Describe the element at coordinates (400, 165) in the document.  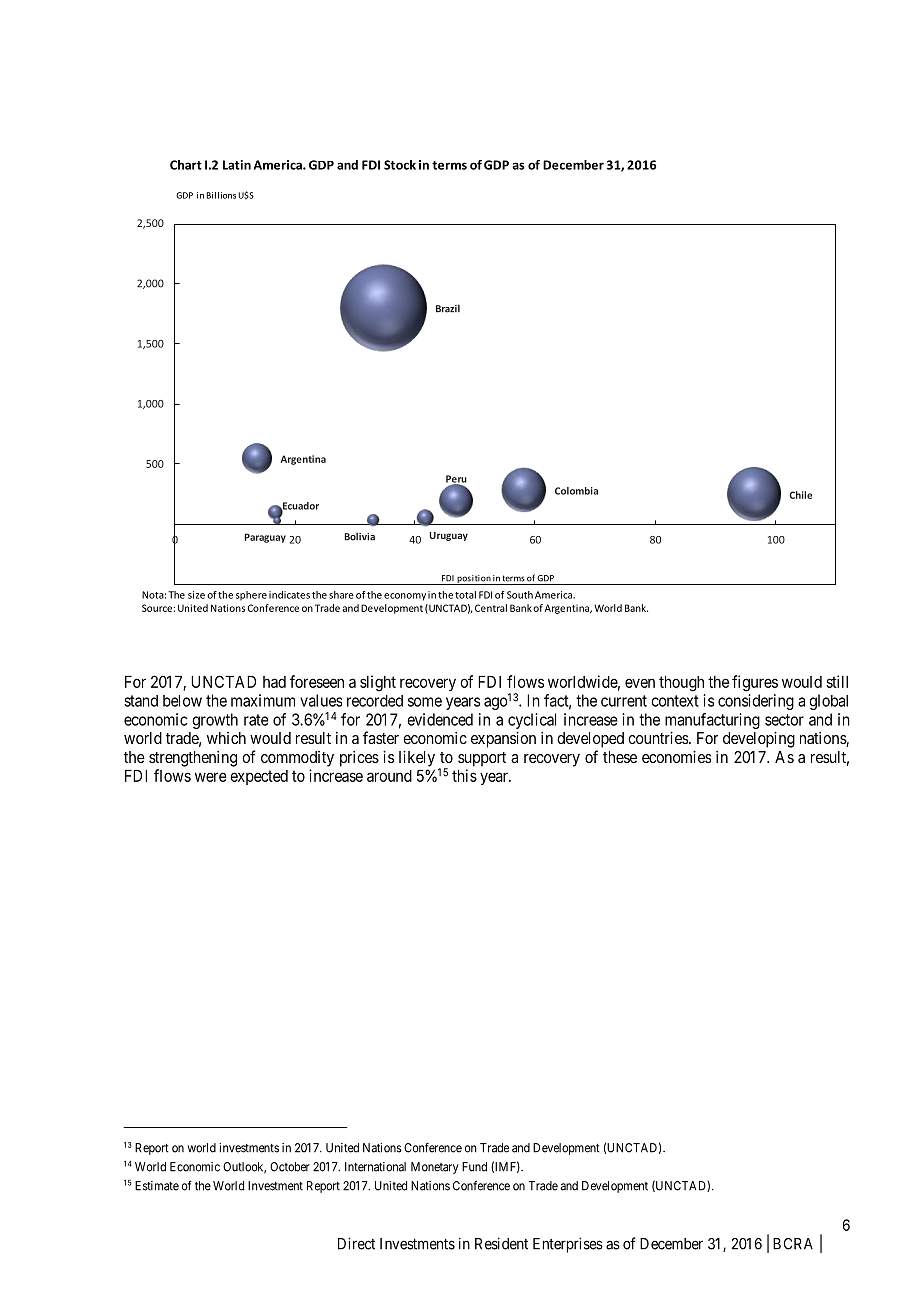
I see `Stock` at that location.
